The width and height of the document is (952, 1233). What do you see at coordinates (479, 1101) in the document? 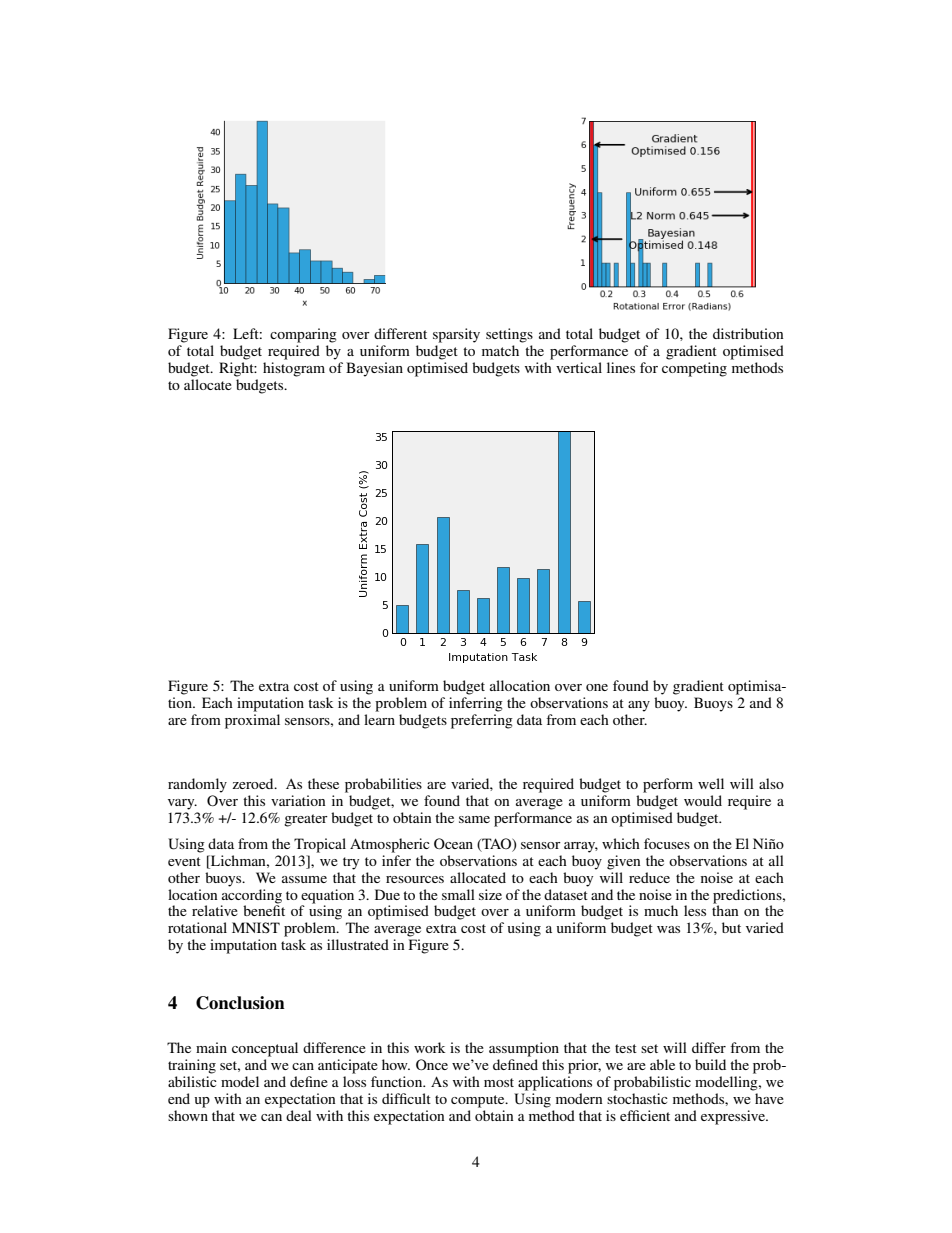
I see `compute` at bounding box center [479, 1101].
